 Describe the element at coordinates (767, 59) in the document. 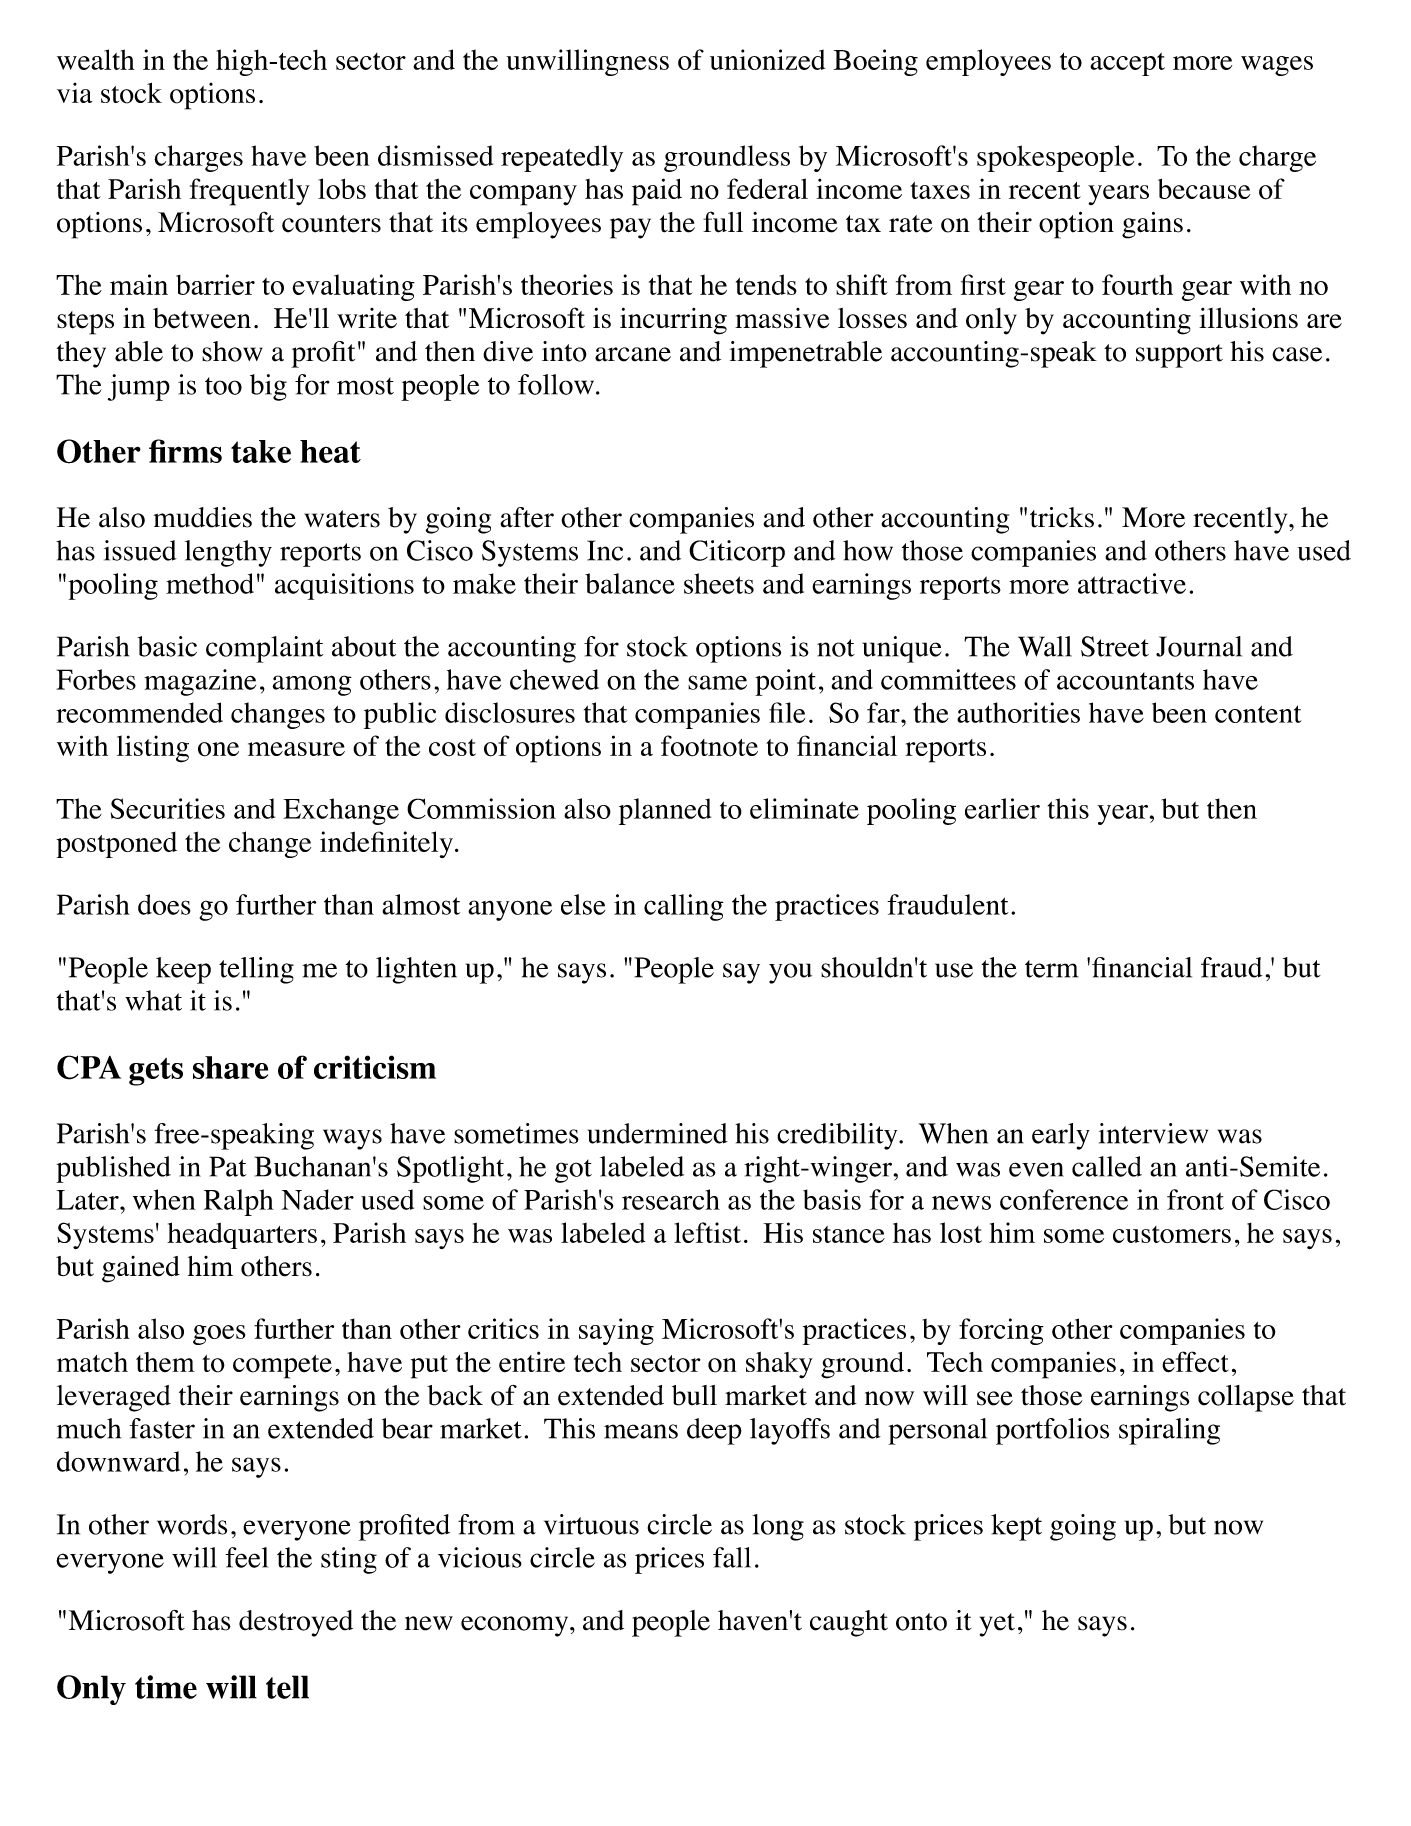

I see `unionized` at that location.
